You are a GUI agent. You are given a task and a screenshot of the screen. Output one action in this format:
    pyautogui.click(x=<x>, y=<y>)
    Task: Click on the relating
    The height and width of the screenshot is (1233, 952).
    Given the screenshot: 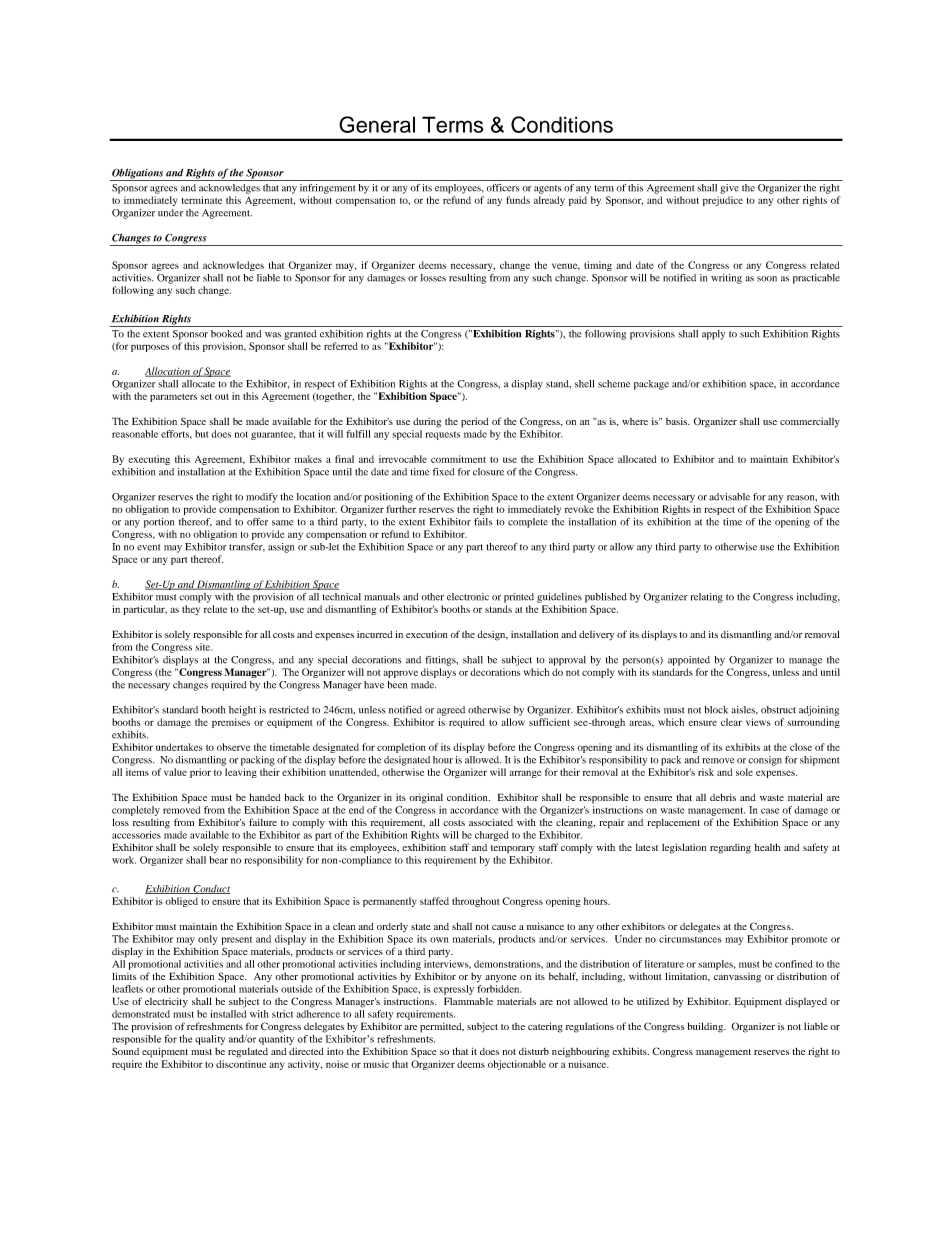 What is the action you would take?
    pyautogui.click(x=707, y=598)
